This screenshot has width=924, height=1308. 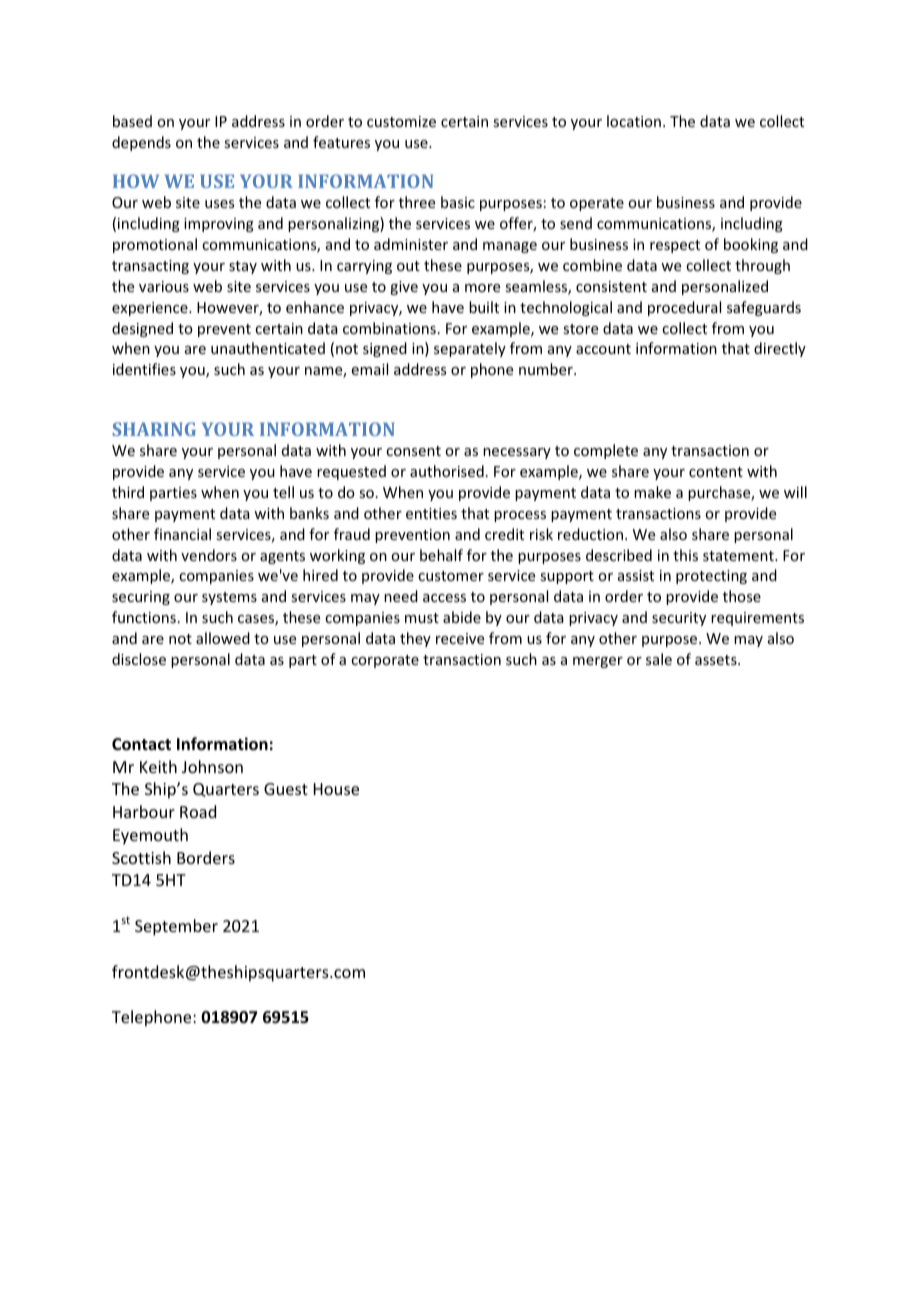 I want to click on statement, so click(x=739, y=556).
